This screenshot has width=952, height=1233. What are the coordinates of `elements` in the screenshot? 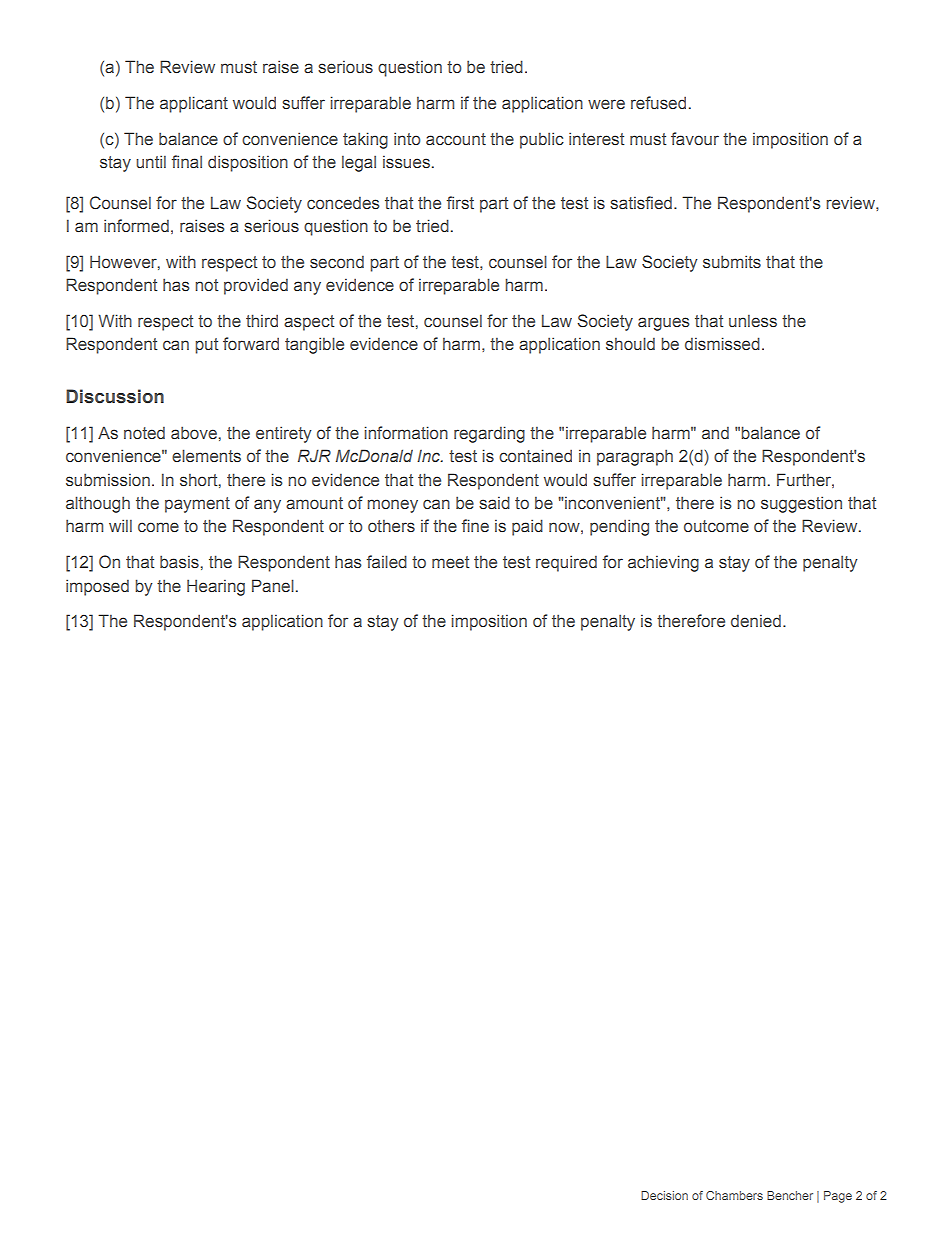 It's located at (206, 455).
